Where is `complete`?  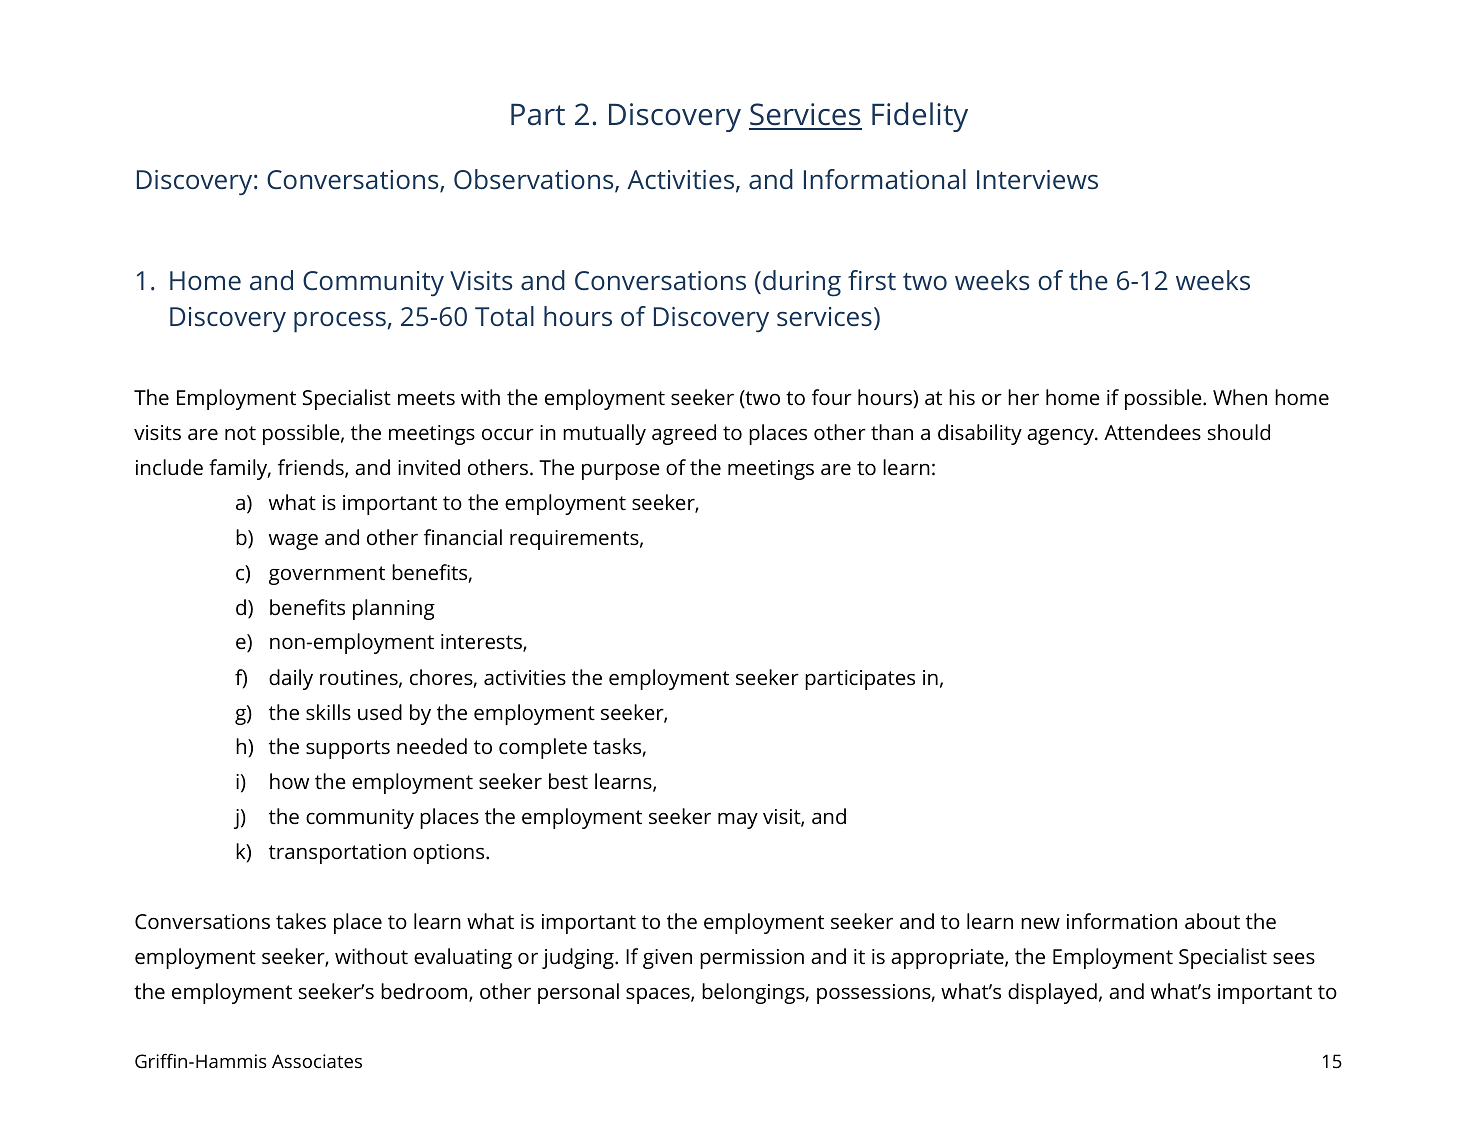
complete is located at coordinates (543, 748).
